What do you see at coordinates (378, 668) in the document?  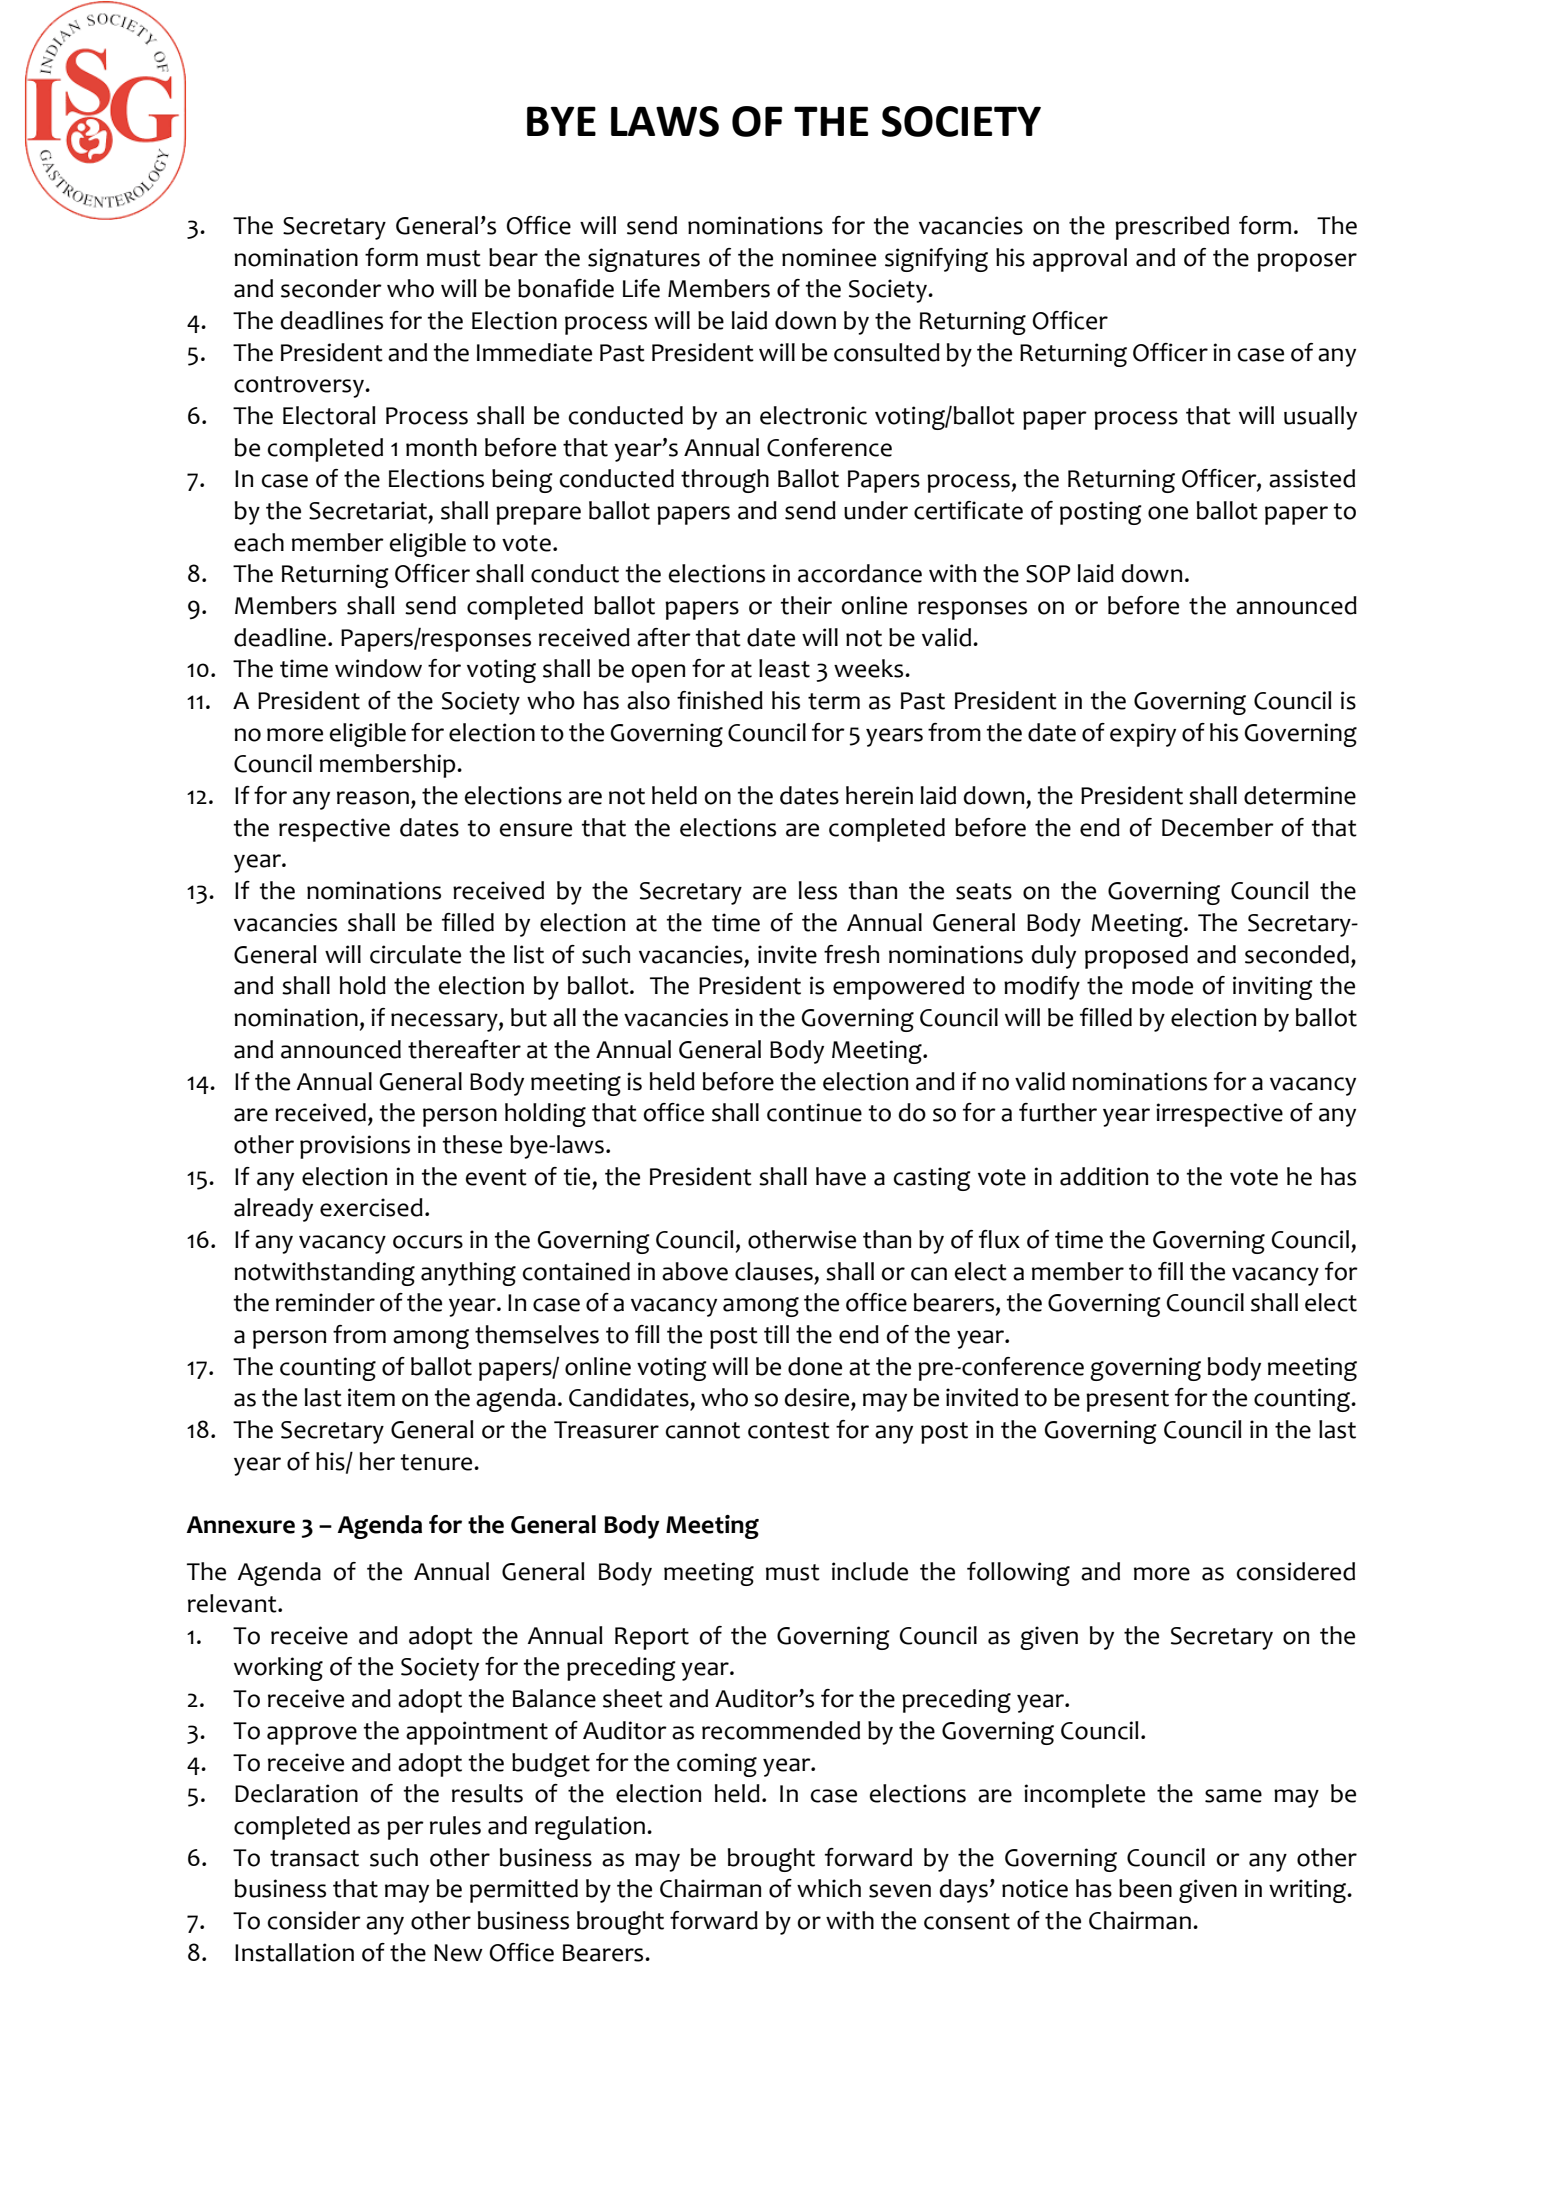 I see `window` at bounding box center [378, 668].
